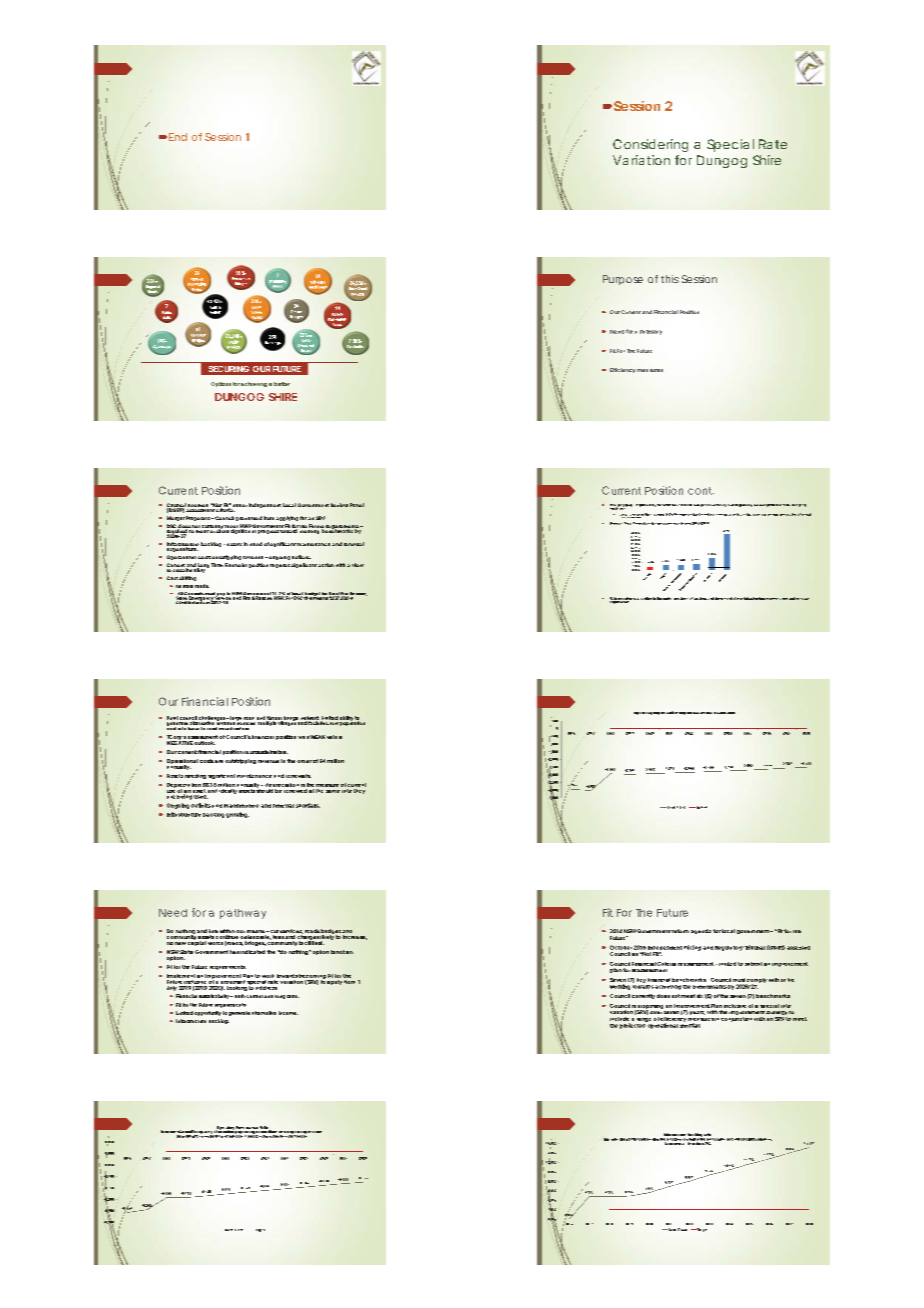 This document has width=924, height=1308. Describe the element at coordinates (699, 713) in the document. I see `Grants` at that location.
